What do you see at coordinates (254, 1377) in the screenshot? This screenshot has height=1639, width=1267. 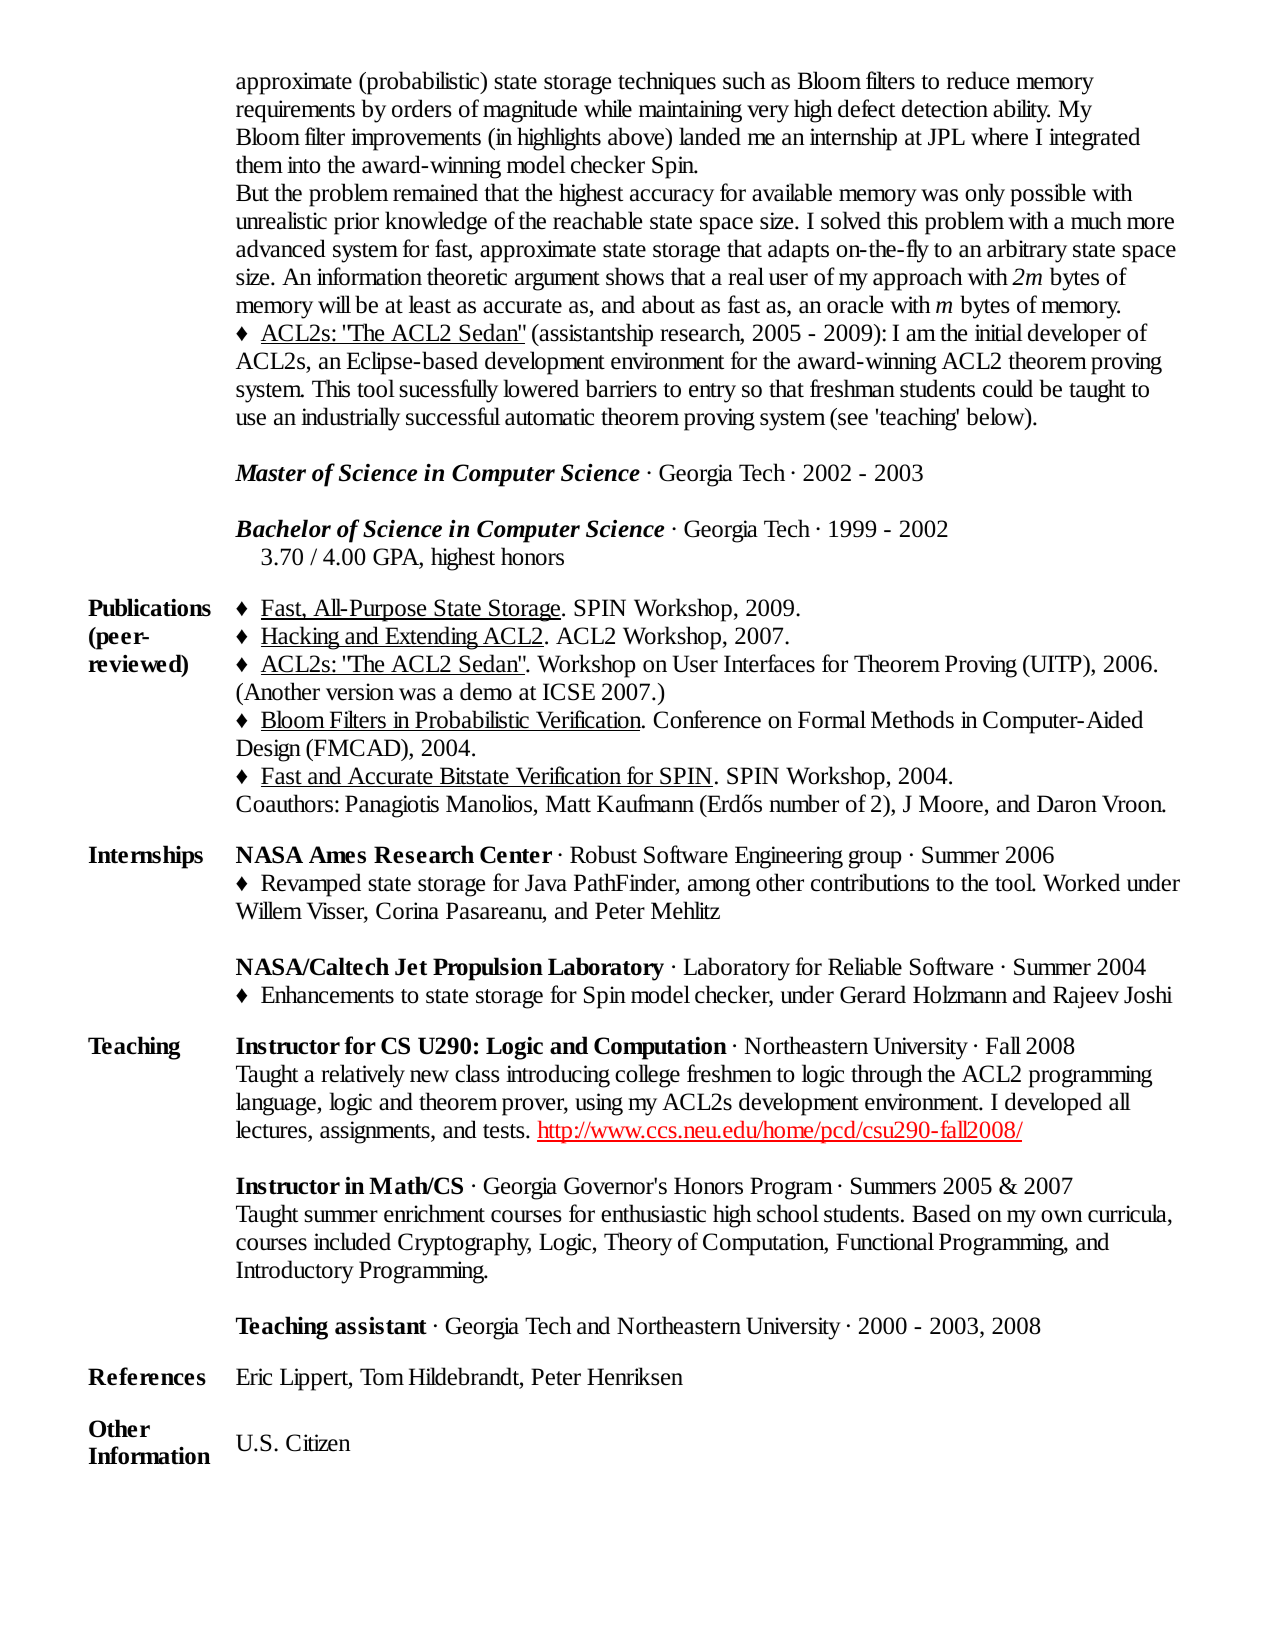 I see `Eric` at bounding box center [254, 1377].
